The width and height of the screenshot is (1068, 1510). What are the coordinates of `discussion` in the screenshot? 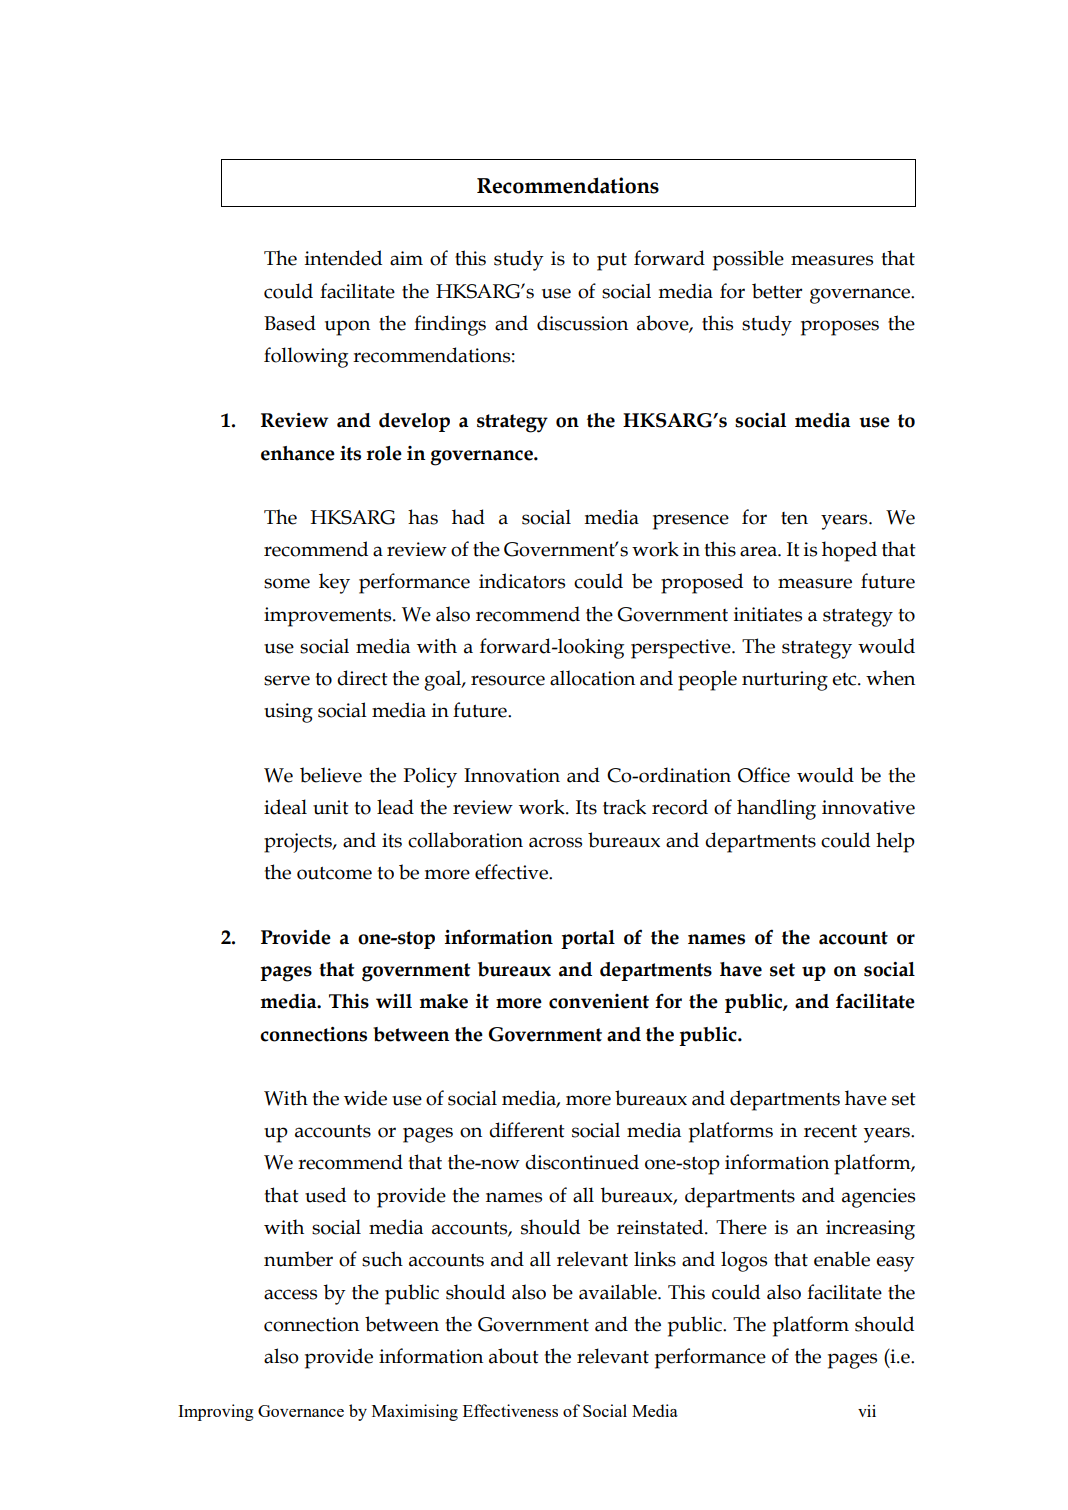 It's located at (582, 323).
